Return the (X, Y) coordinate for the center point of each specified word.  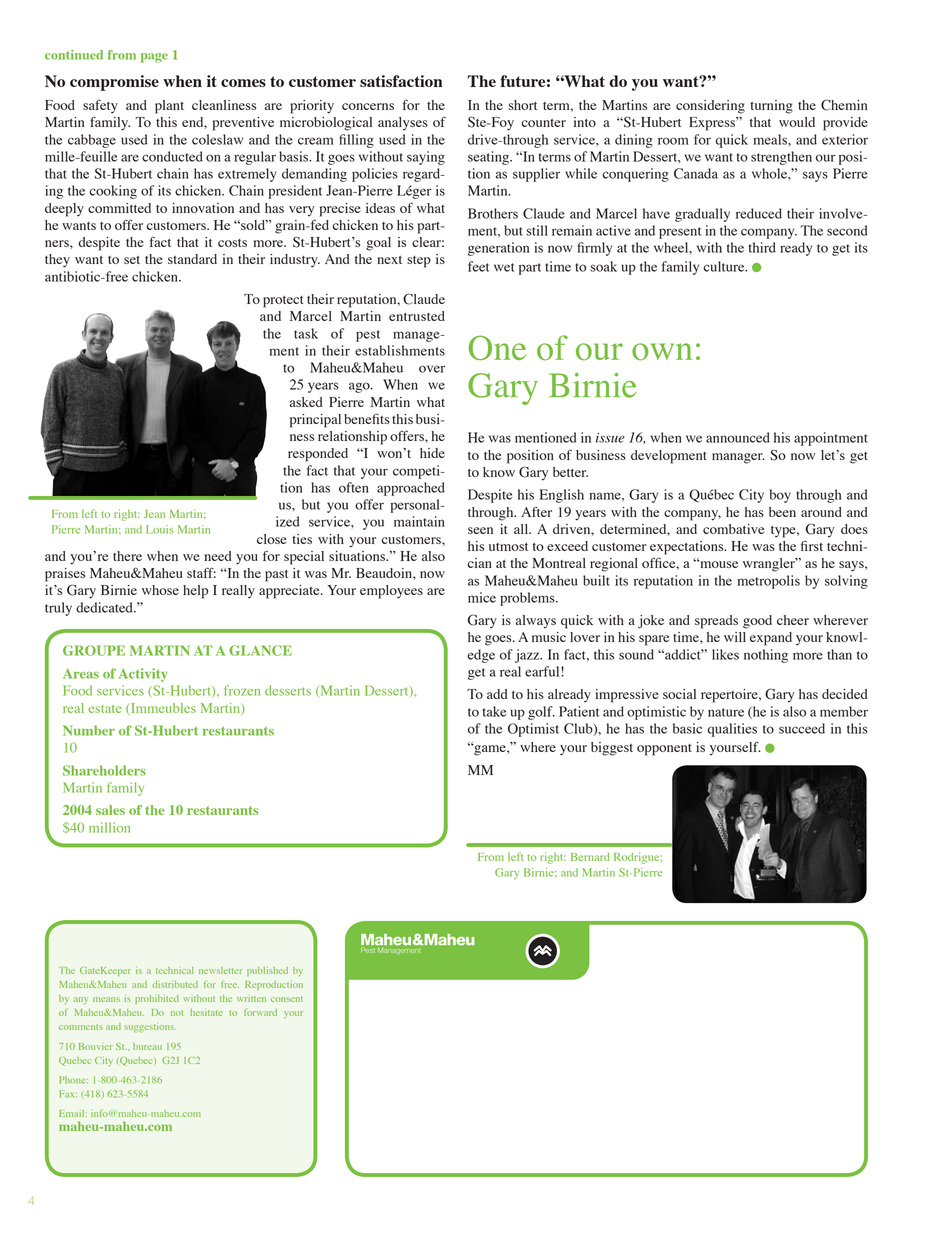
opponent (664, 750)
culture (725, 266)
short (523, 105)
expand (771, 639)
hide (432, 453)
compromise (114, 83)
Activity (143, 675)
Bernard (590, 857)
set (132, 260)
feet (478, 266)
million (109, 827)
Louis (159, 529)
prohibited (157, 999)
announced (738, 437)
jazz (528, 656)
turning (771, 107)
